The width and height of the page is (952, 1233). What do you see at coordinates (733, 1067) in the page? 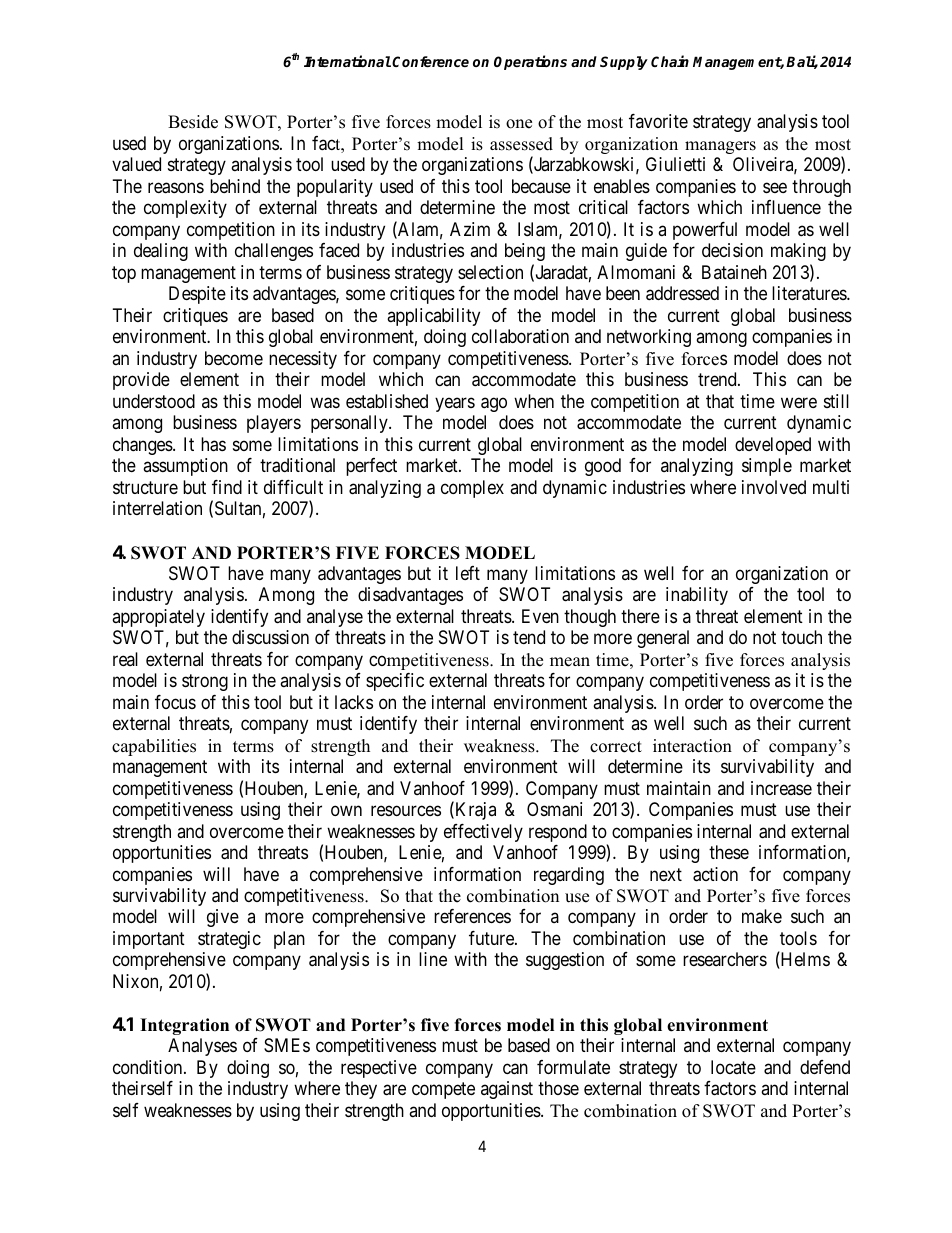
I see `locate` at bounding box center [733, 1067].
